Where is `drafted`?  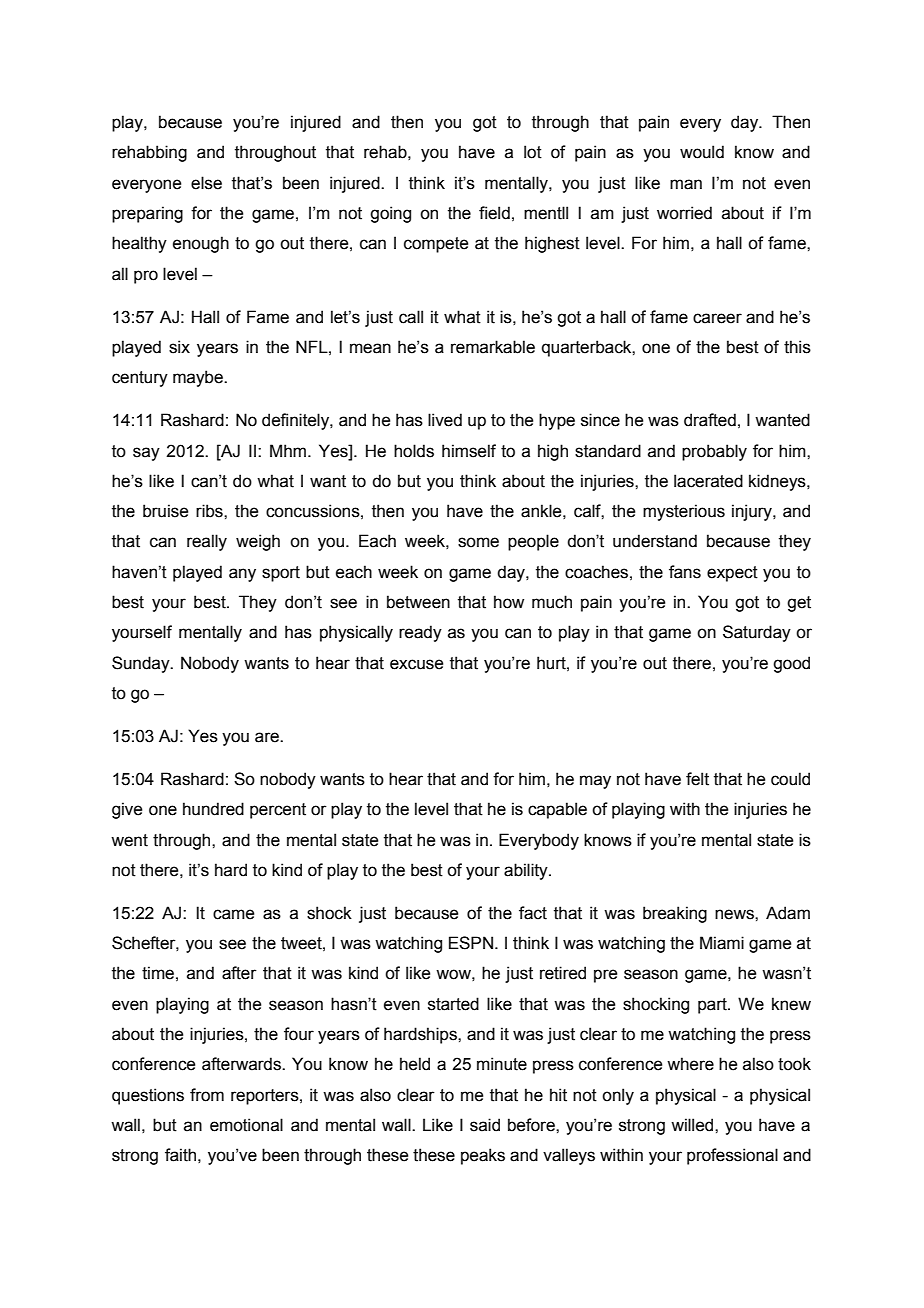 drafted is located at coordinates (710, 420).
